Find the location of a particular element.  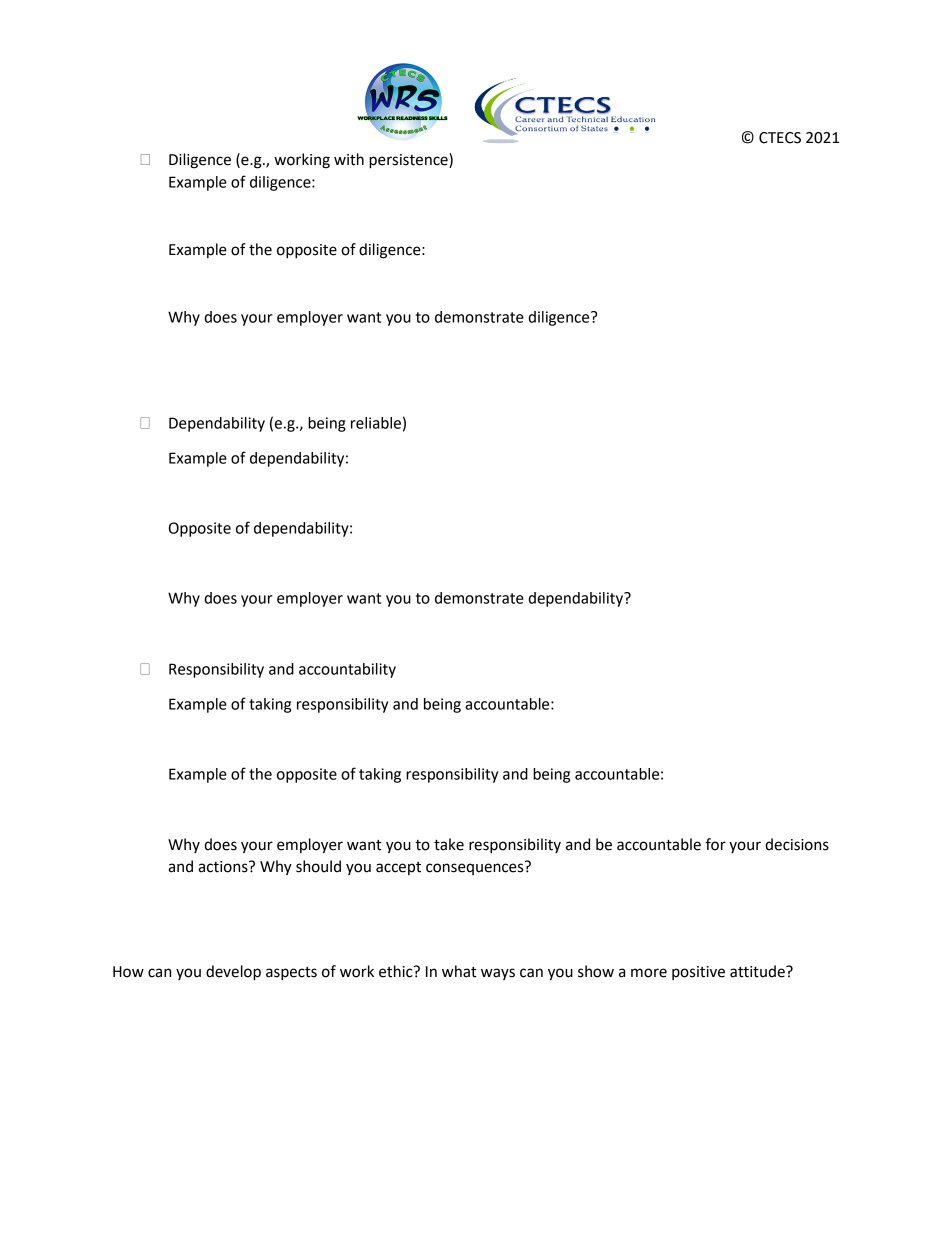

accept is located at coordinates (398, 868).
